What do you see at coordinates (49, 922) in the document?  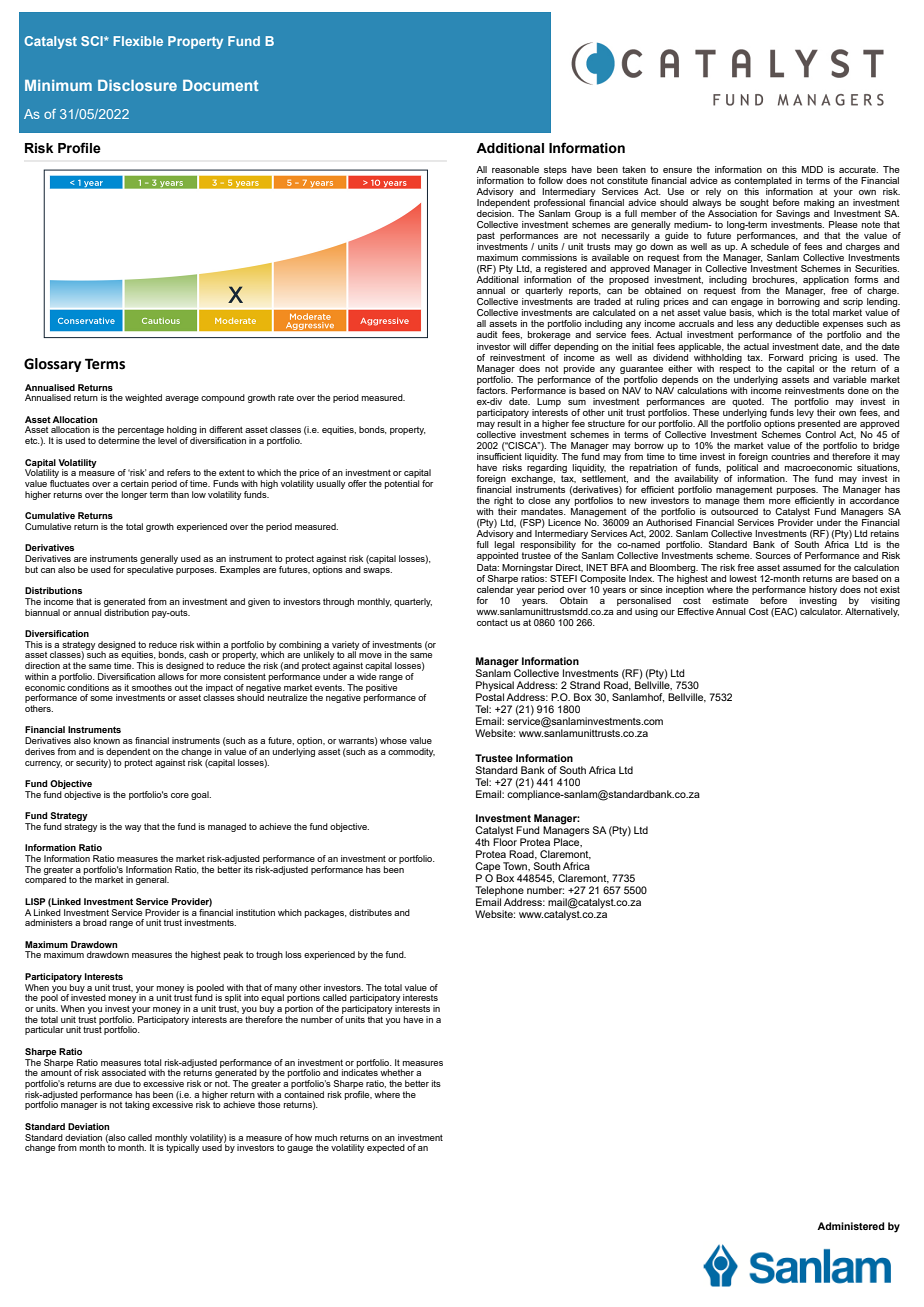 I see `administers` at bounding box center [49, 922].
